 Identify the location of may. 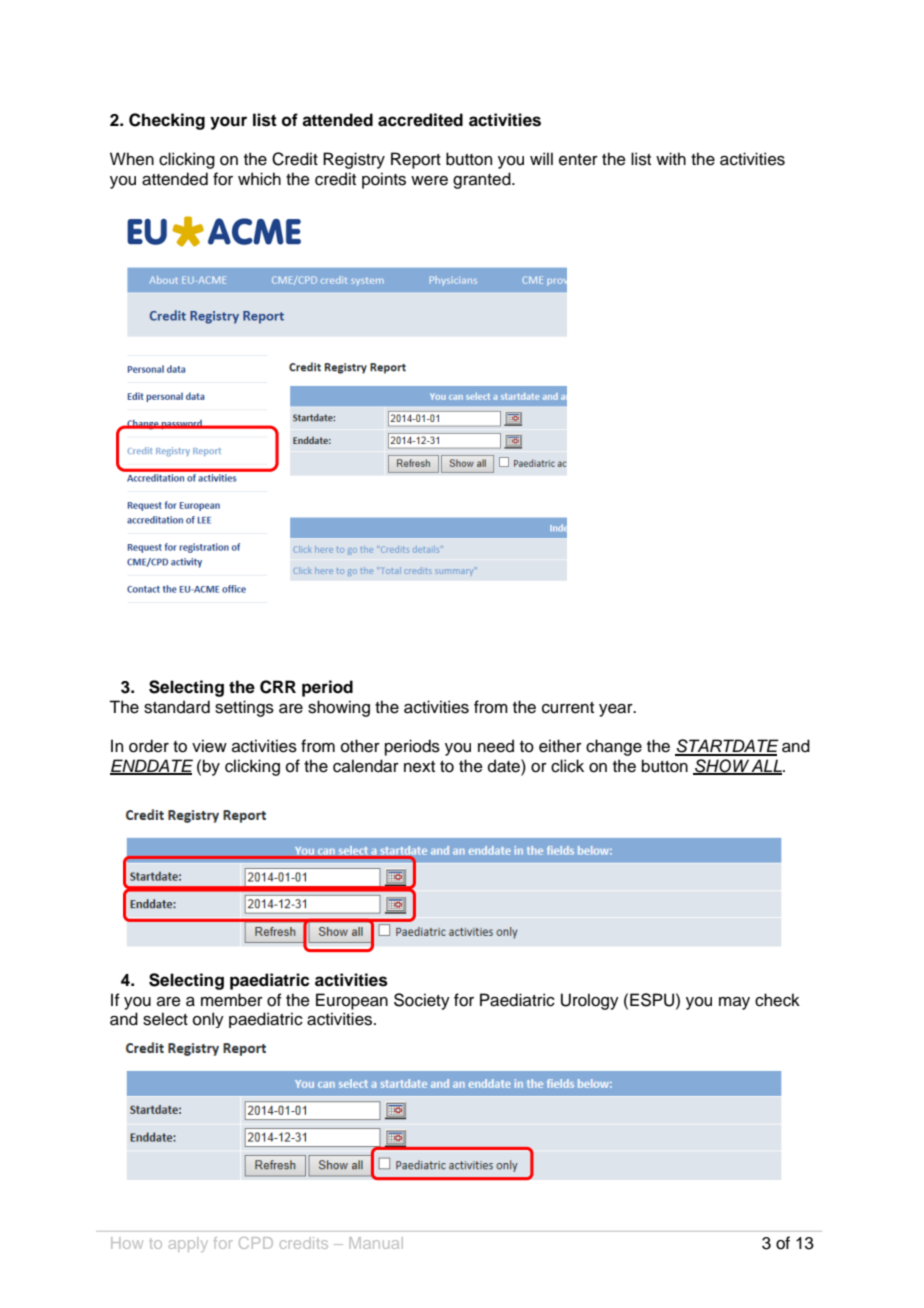
(734, 1003).
